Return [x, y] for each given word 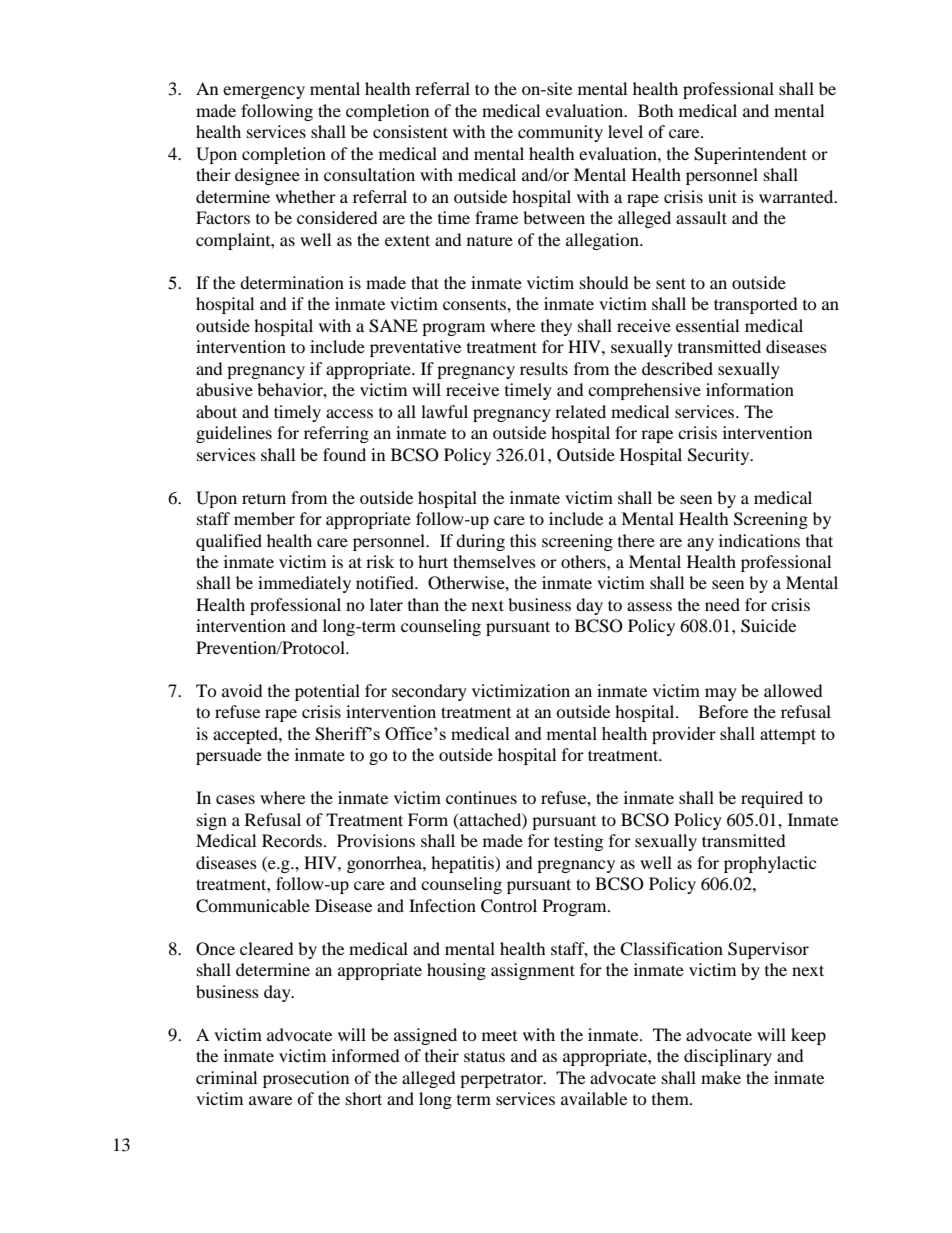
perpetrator [502, 1080]
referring [336, 434]
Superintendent [750, 155]
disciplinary [728, 1057]
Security [720, 456]
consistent [410, 131]
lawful [444, 411]
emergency [264, 92]
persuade [229, 756]
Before [723, 711]
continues [481, 797]
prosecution [306, 1079]
